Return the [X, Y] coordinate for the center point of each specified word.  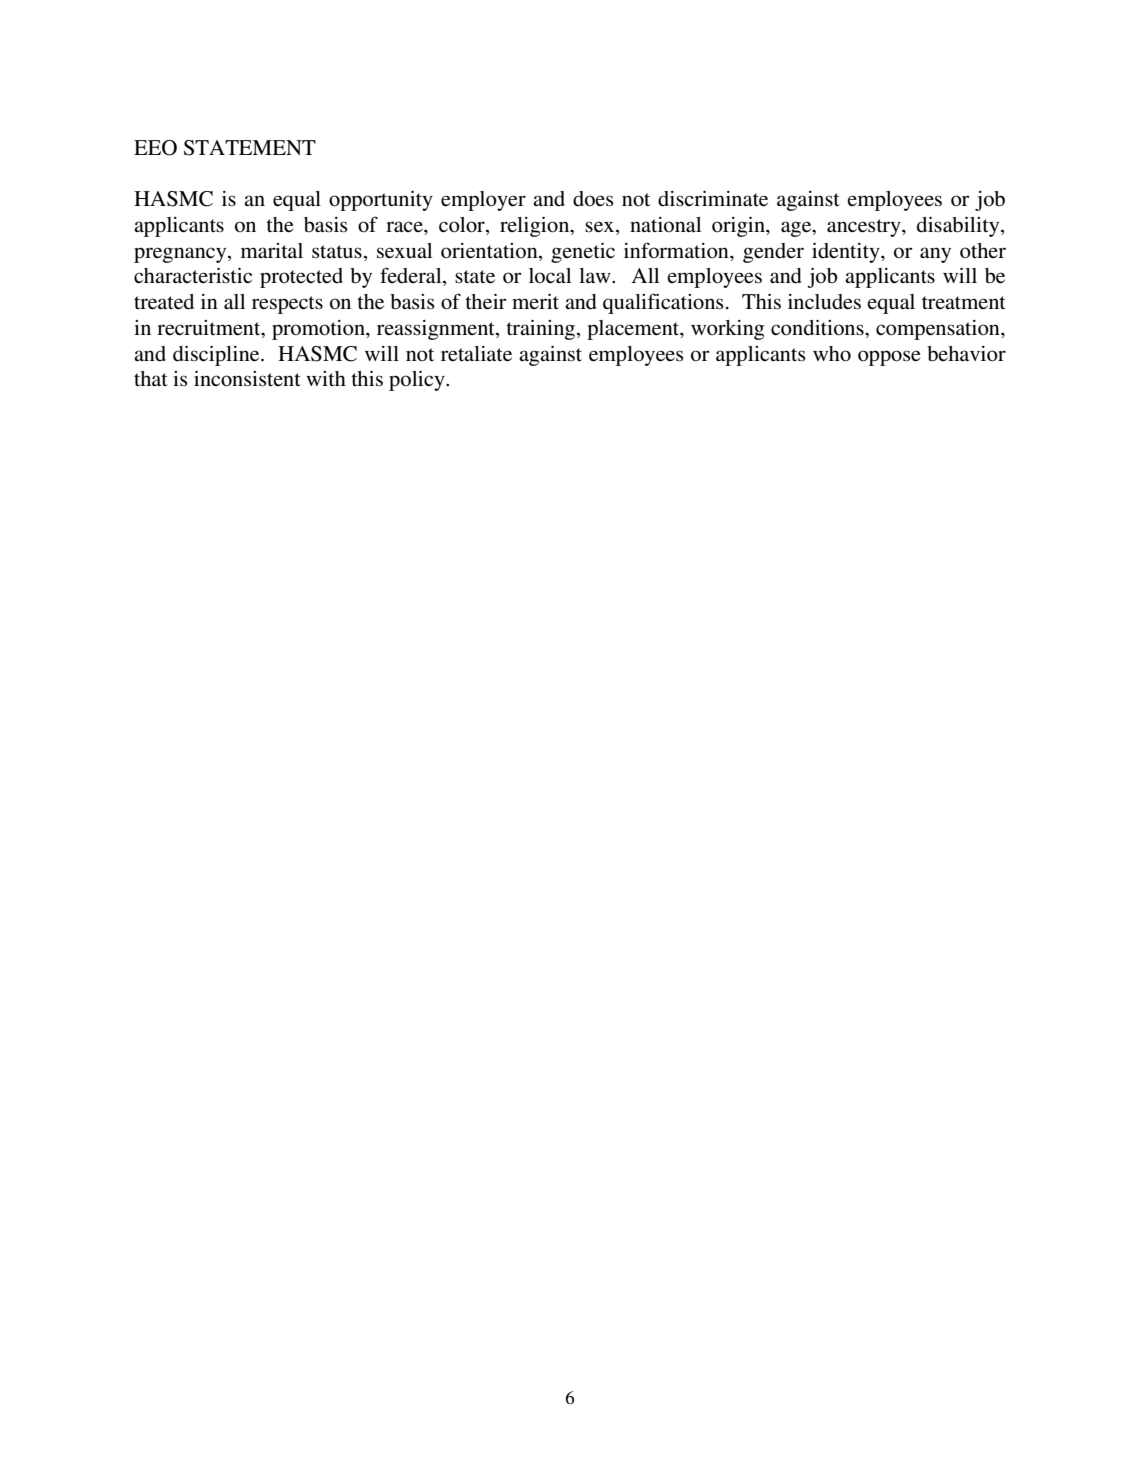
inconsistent [247, 379]
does [593, 199]
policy [418, 381]
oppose [889, 358]
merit [535, 301]
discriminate [713, 199]
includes [824, 302]
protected [301, 278]
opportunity [381, 201]
